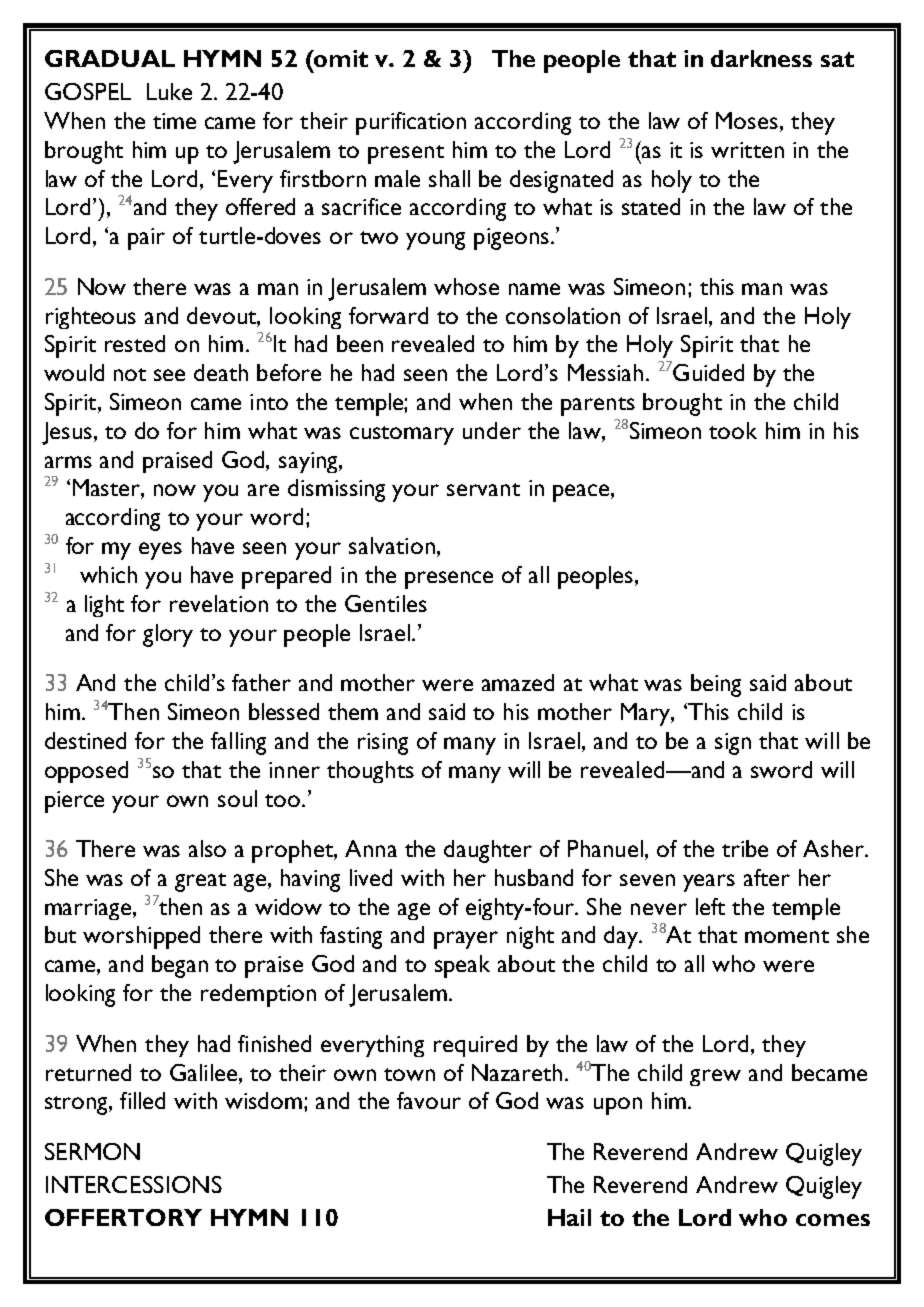  I want to click on comes, so click(833, 1220).
